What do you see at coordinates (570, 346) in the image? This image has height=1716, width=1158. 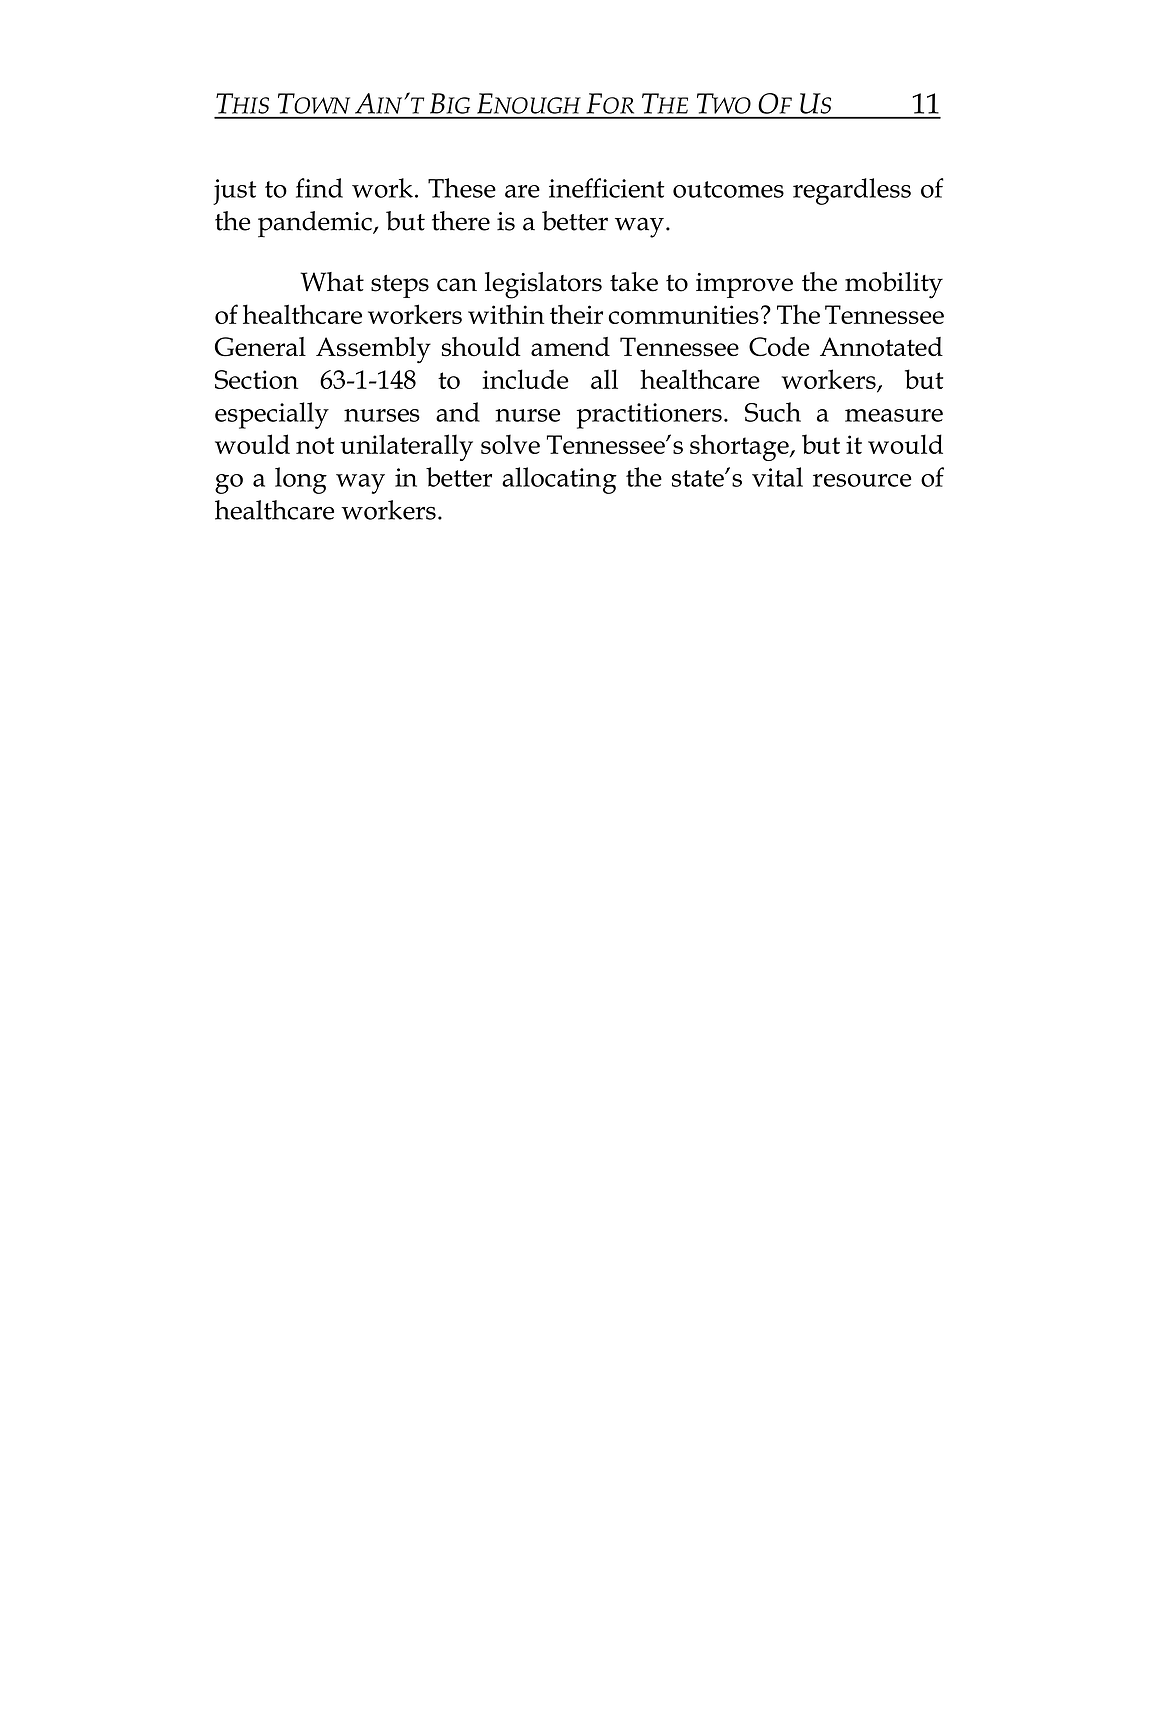 I see `amend` at bounding box center [570, 346].
